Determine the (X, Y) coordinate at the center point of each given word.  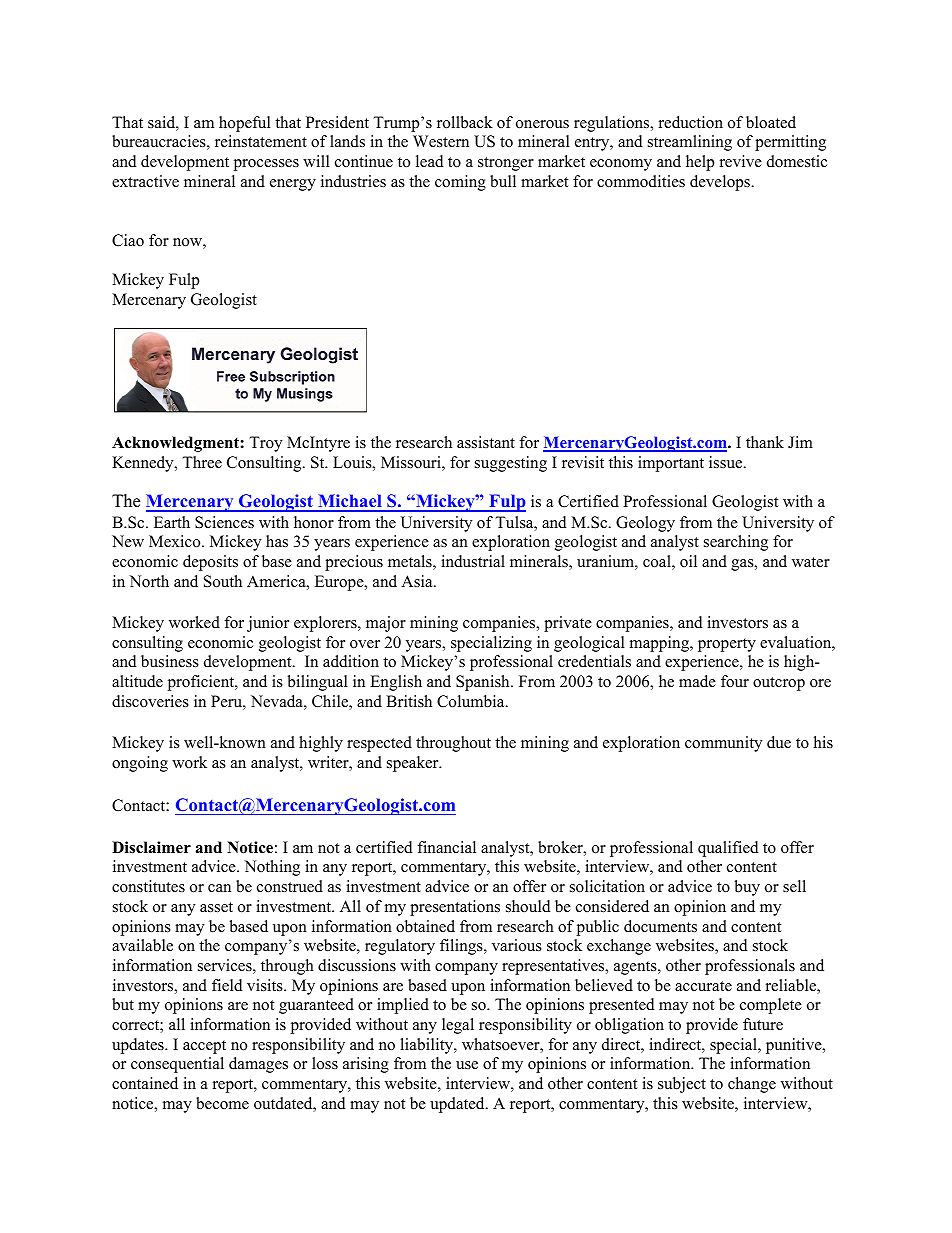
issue (727, 462)
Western (441, 141)
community (723, 744)
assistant (486, 442)
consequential (177, 1065)
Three (202, 462)
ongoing (140, 764)
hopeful (245, 124)
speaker (414, 764)
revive (741, 161)
